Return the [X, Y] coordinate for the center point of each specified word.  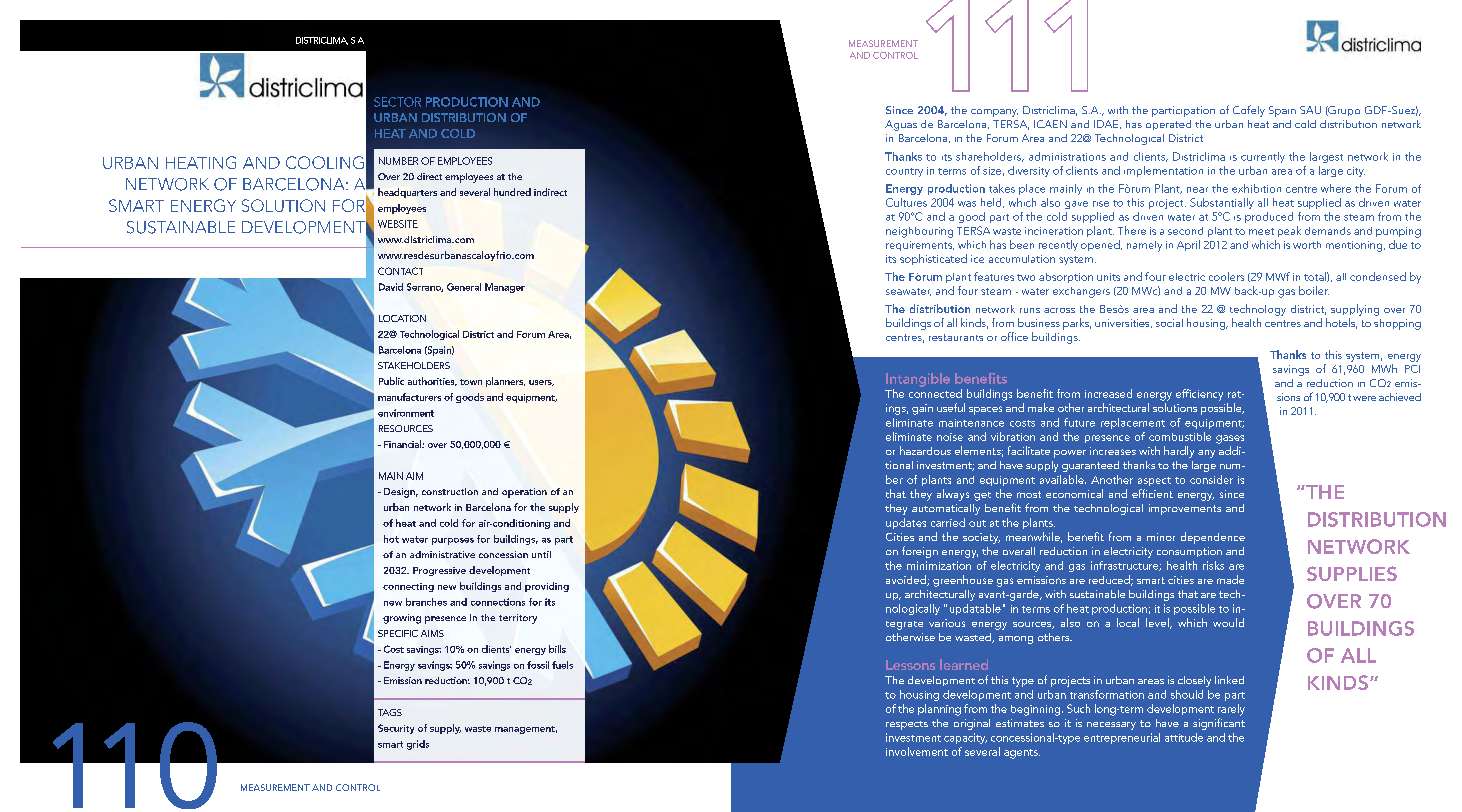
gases [1230, 439]
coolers [1226, 276]
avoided [907, 580]
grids [418, 745]
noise [950, 437]
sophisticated [933, 259]
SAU [1310, 110]
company [994, 113]
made [1230, 579]
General [464, 287]
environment [406, 413]
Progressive [439, 571]
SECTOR [397, 102]
